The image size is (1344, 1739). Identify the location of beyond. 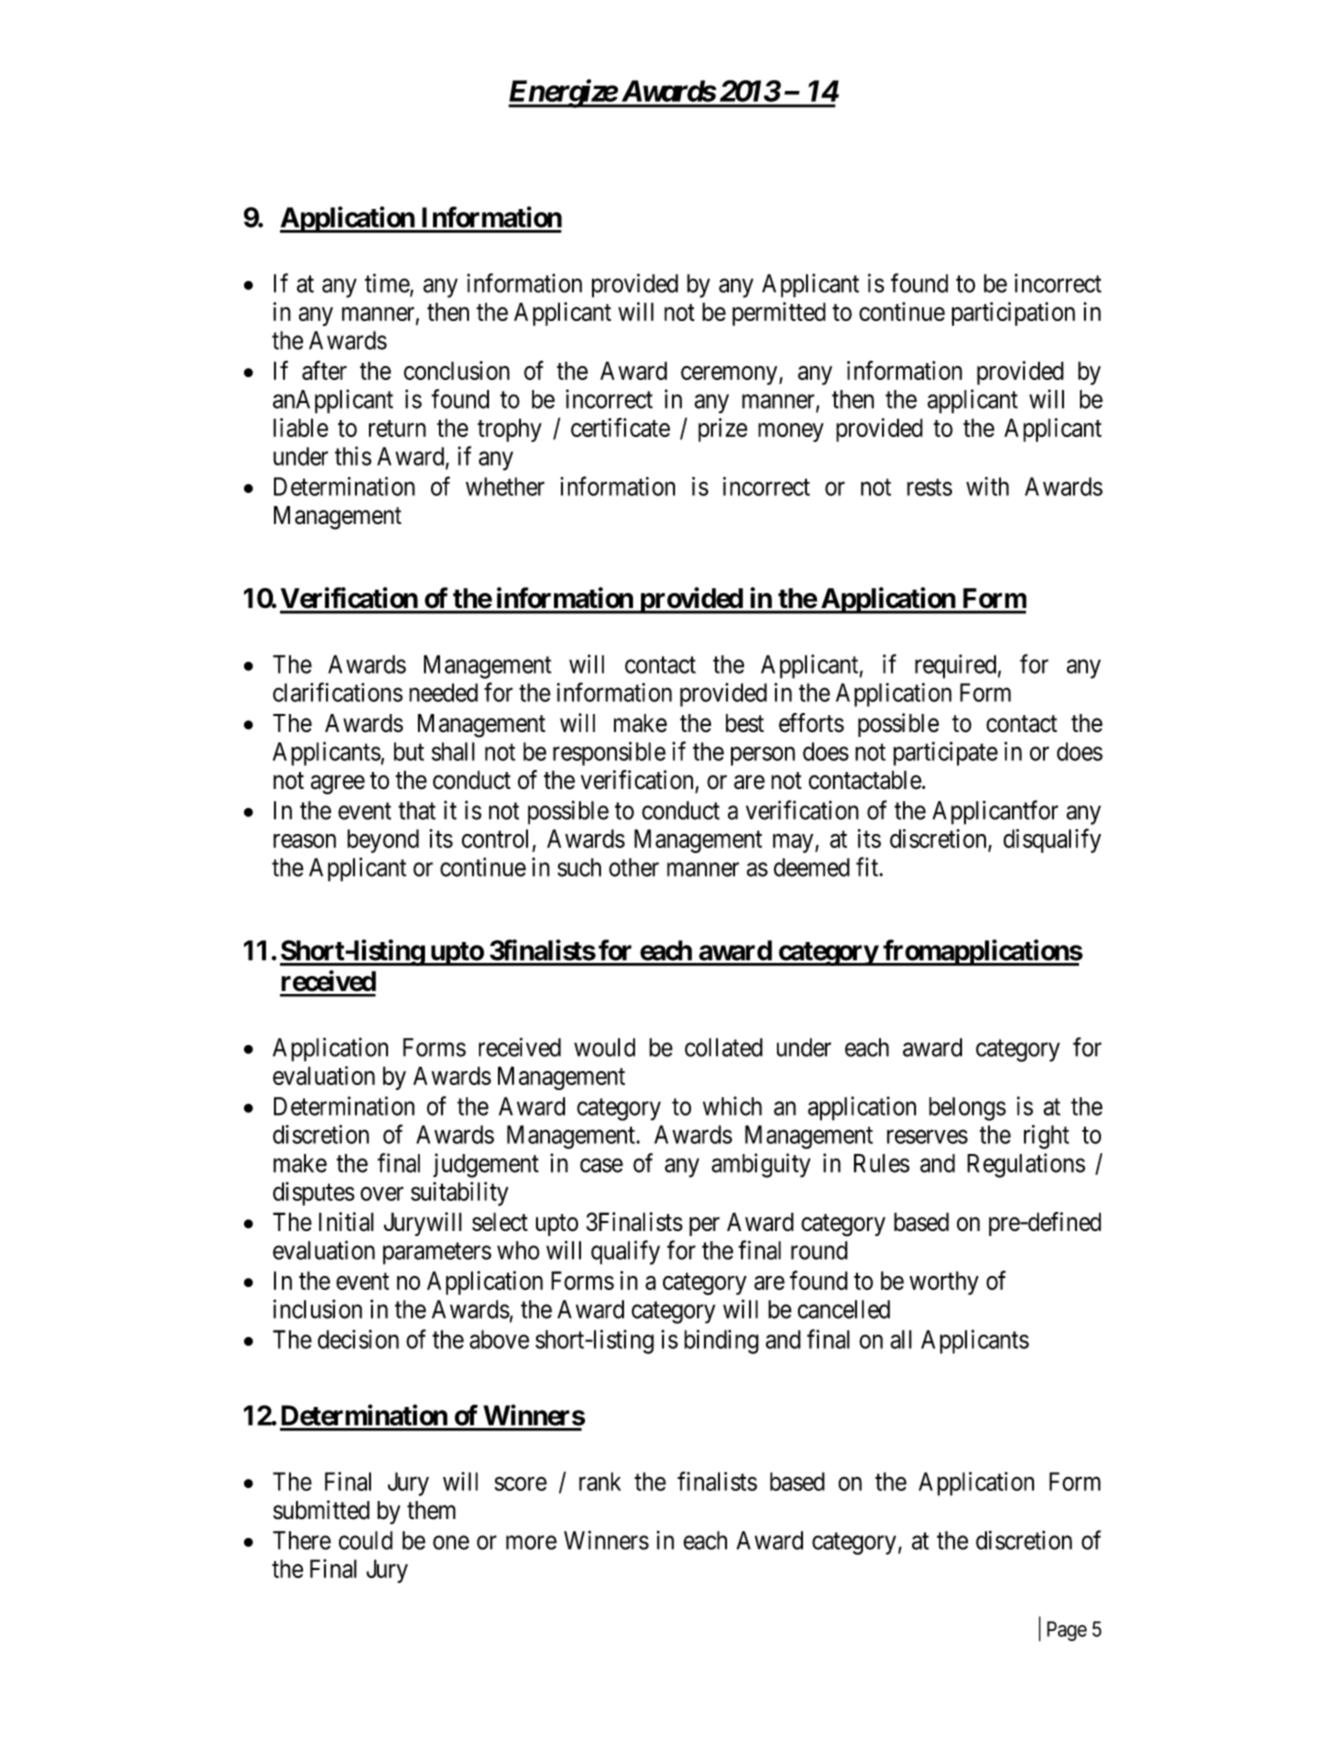
(383, 841).
